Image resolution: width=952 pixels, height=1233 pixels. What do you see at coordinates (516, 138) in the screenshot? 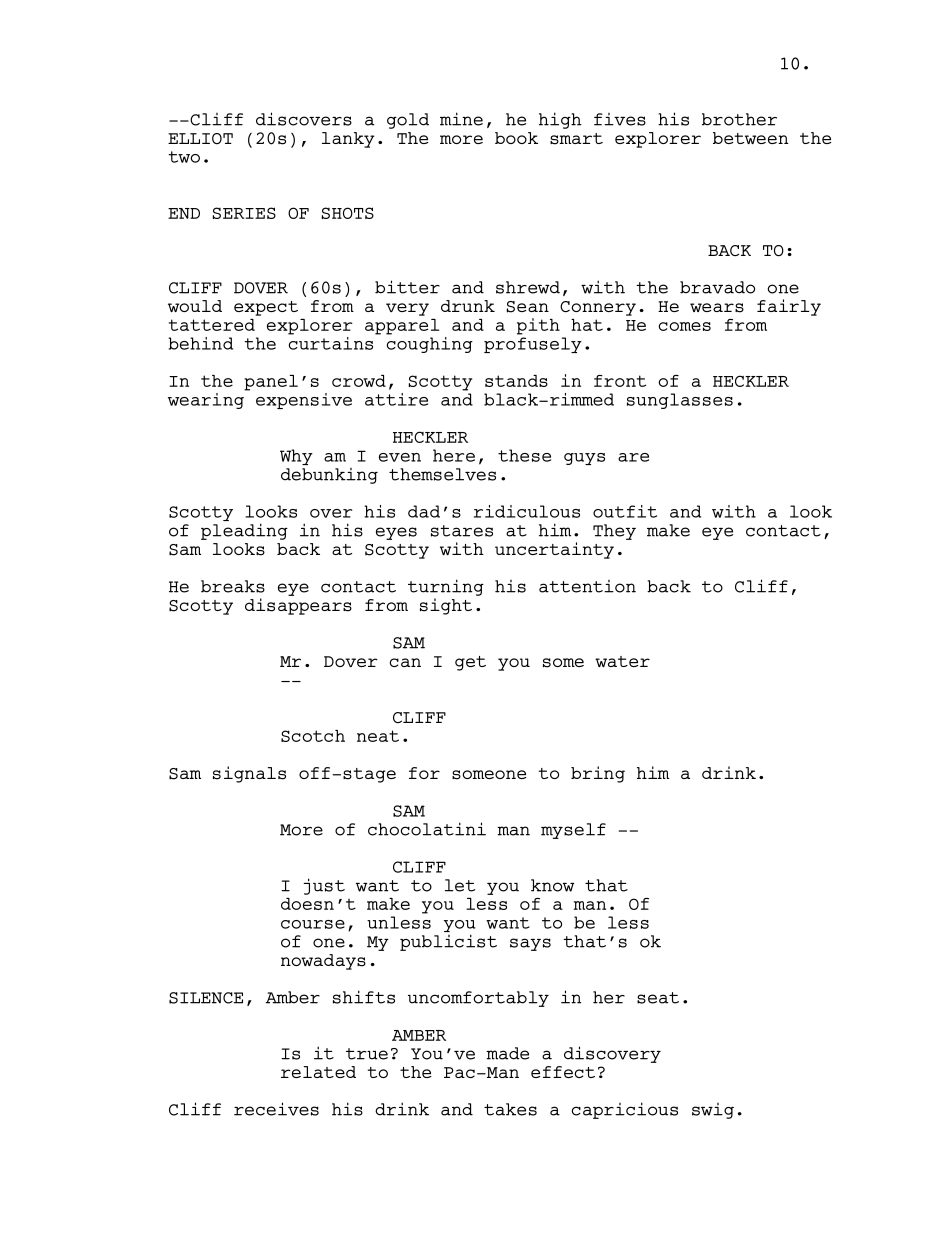
I see `book` at bounding box center [516, 138].
